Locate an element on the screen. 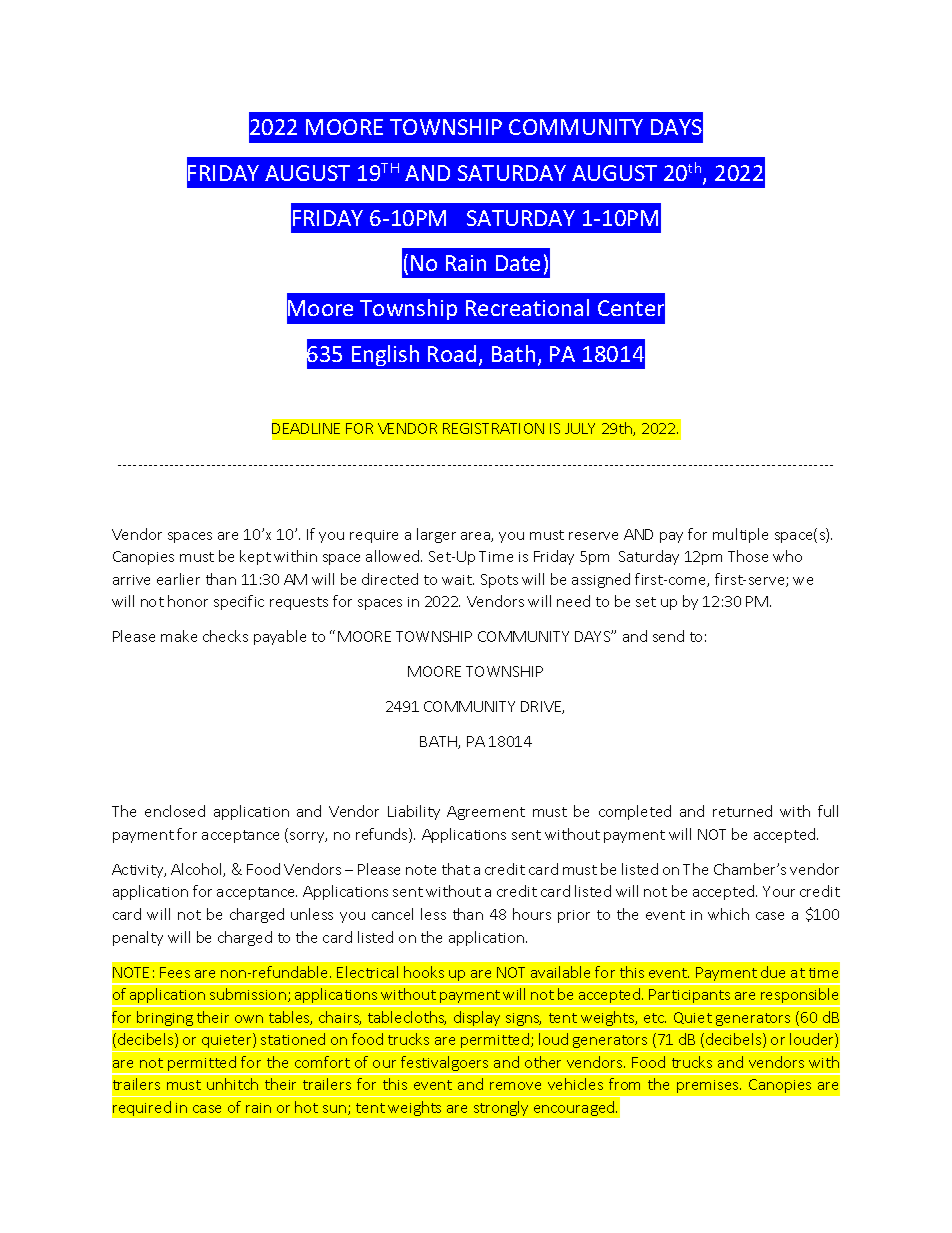 Image resolution: width=952 pixels, height=1233 pixels. multiple is located at coordinates (740, 535).
